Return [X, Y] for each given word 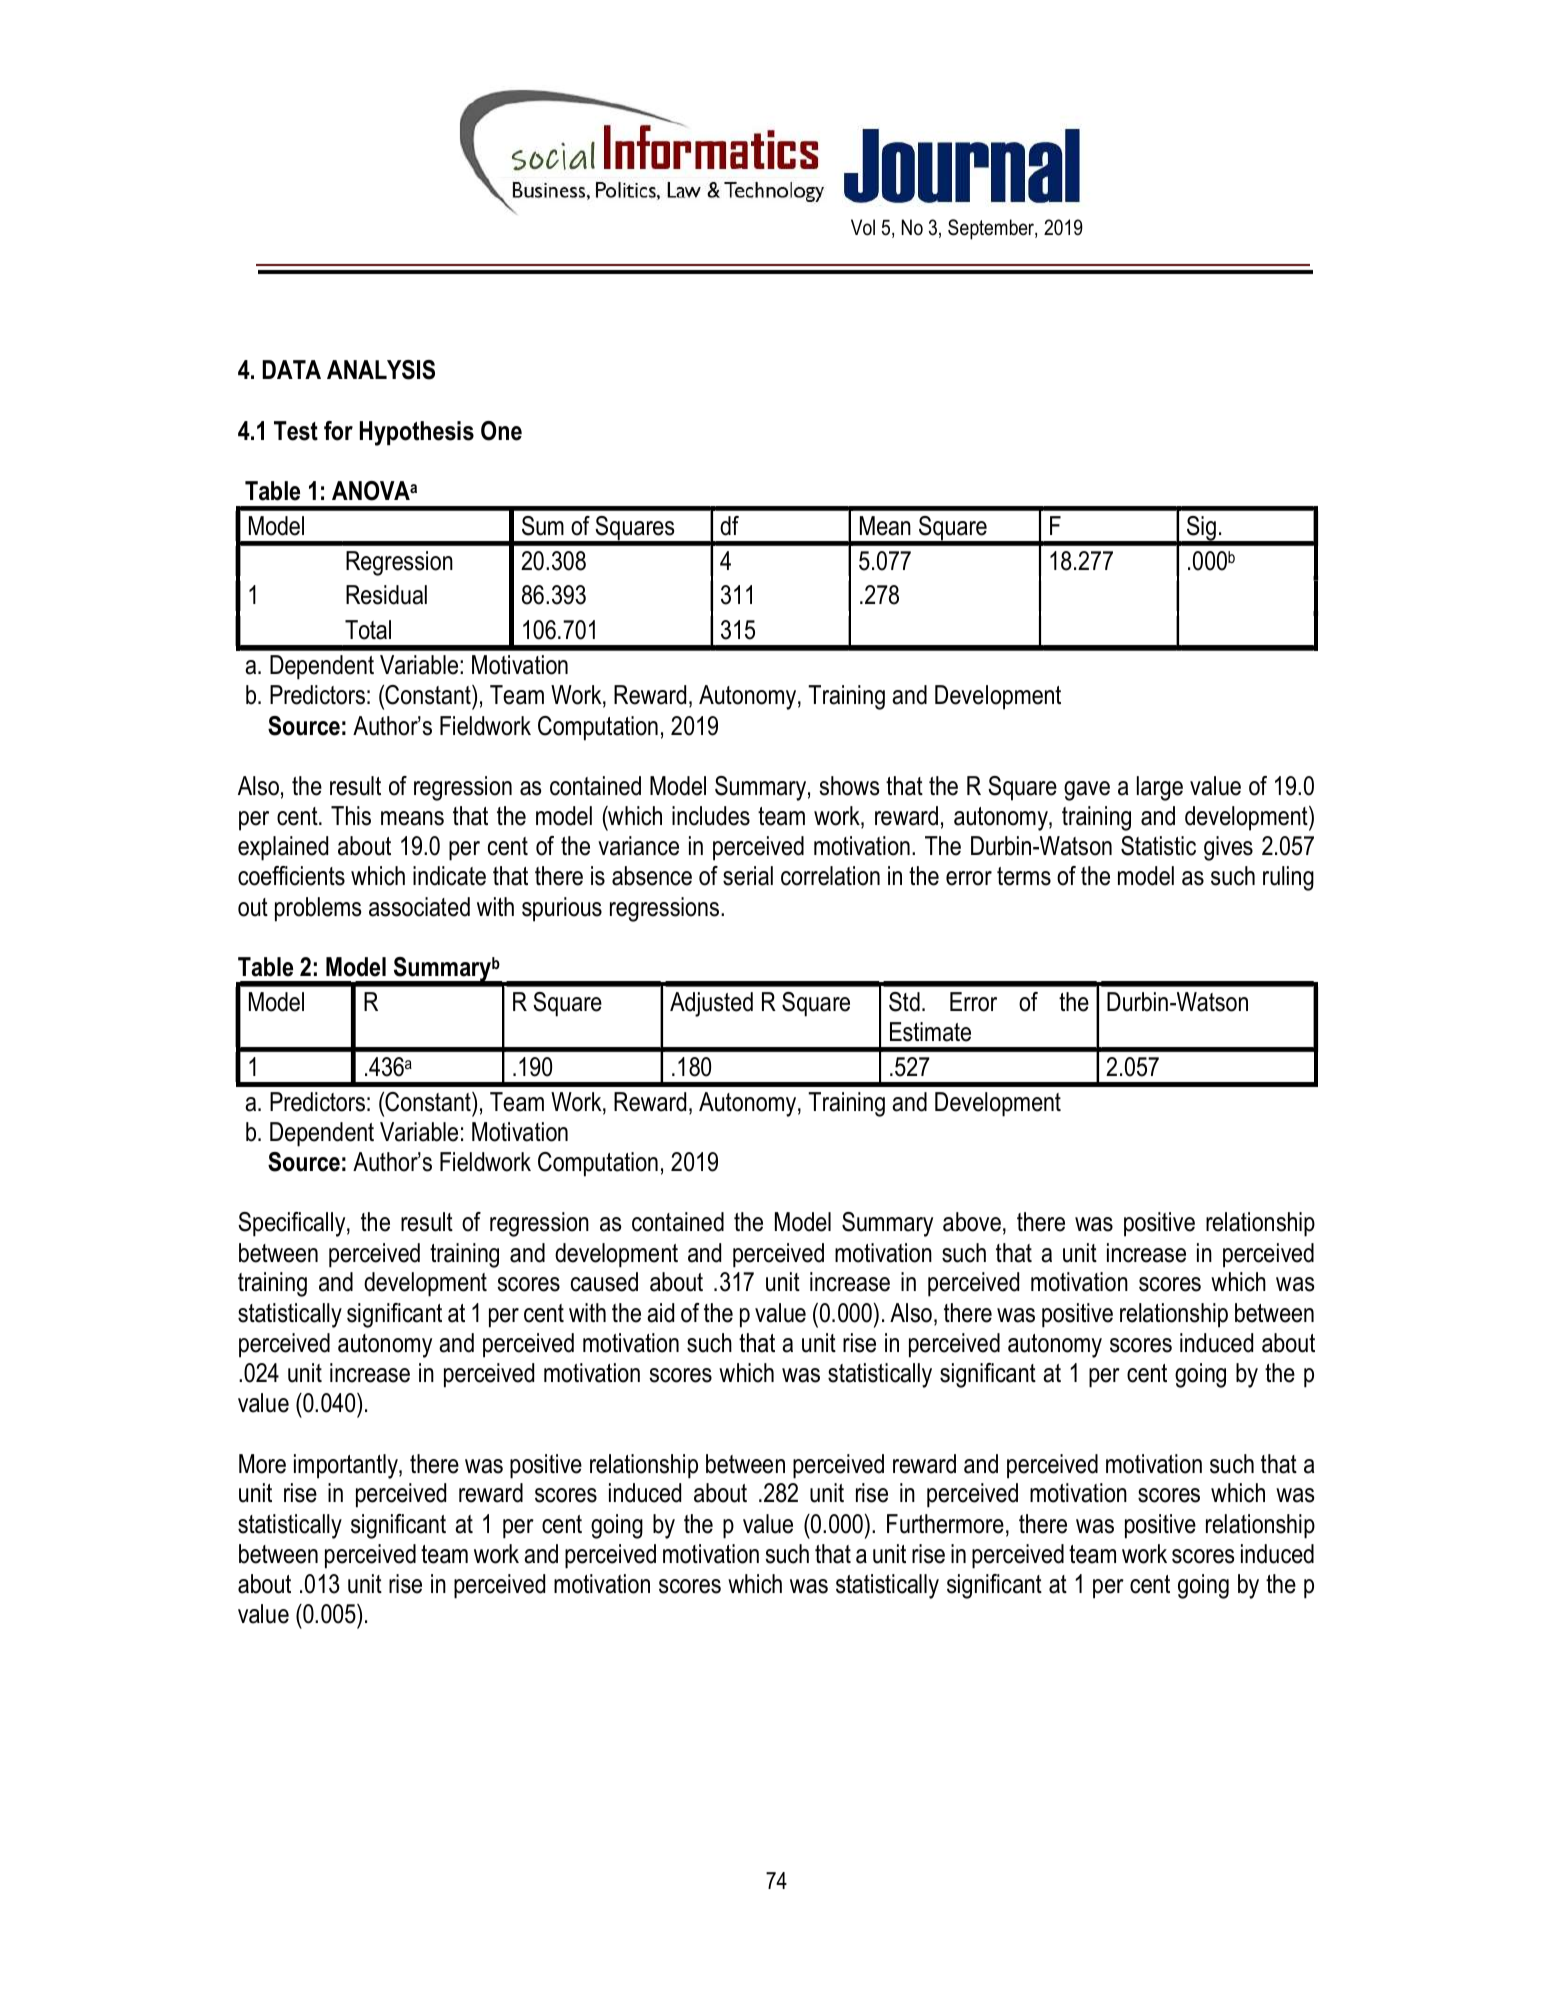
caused [604, 1282]
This [351, 816]
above [972, 1222]
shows [849, 786]
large [1160, 788]
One [501, 431]
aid [660, 1313]
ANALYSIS [381, 370]
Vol [863, 227]
